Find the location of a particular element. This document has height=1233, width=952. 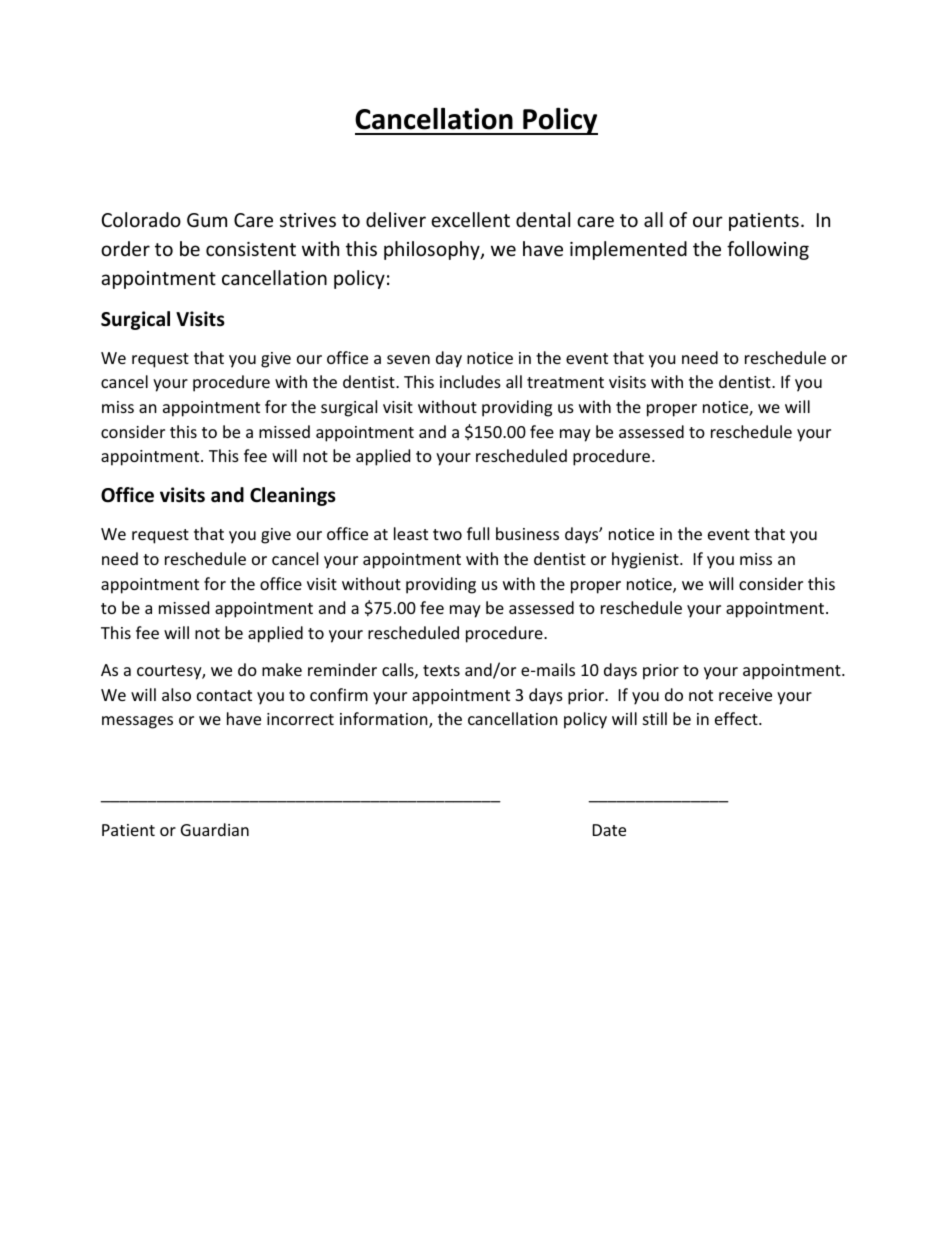

implemented is located at coordinates (628, 250).
